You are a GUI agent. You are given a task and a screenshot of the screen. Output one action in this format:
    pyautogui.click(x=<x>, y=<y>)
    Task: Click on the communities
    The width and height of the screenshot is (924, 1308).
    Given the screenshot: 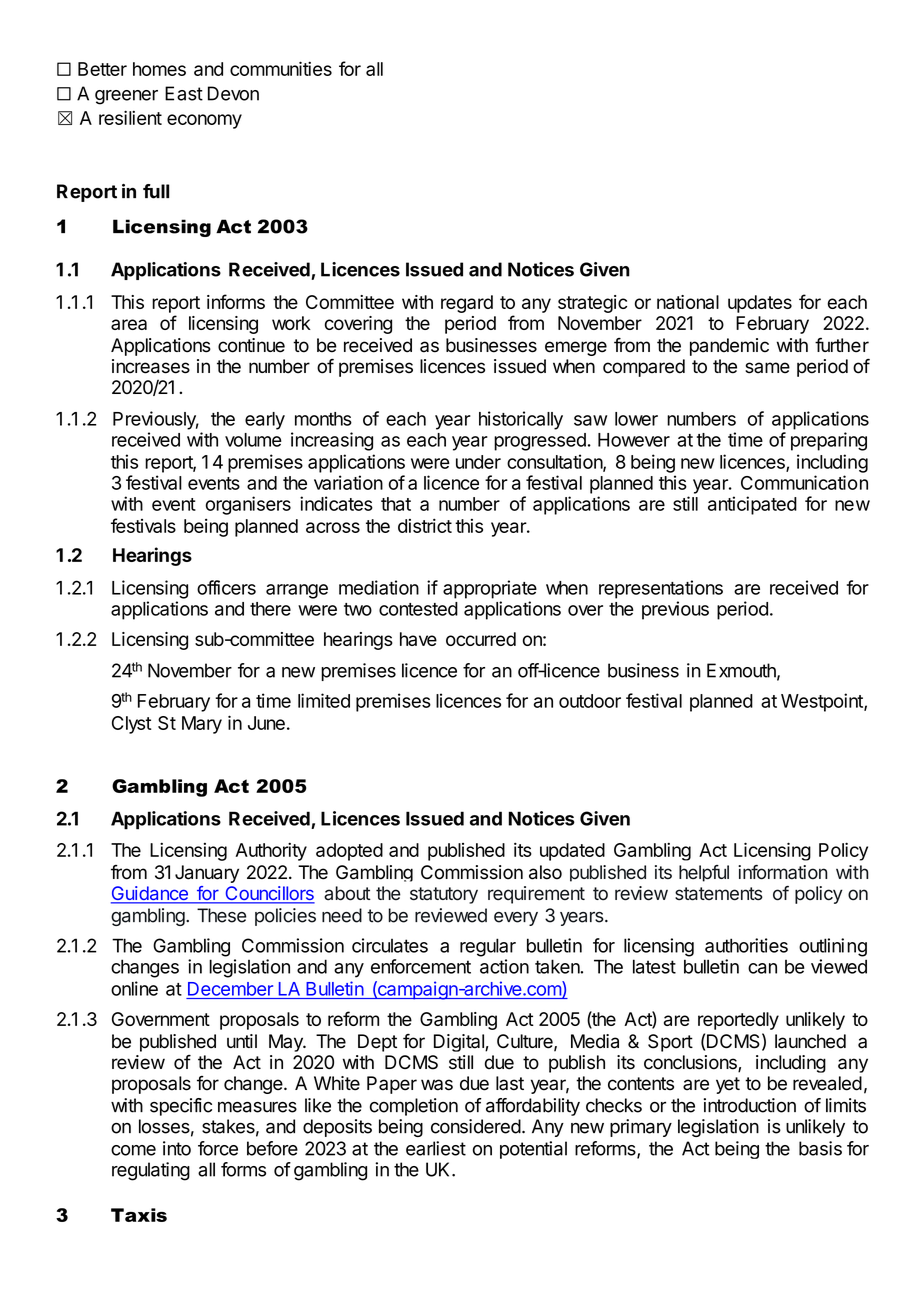 What is the action you would take?
    pyautogui.click(x=281, y=68)
